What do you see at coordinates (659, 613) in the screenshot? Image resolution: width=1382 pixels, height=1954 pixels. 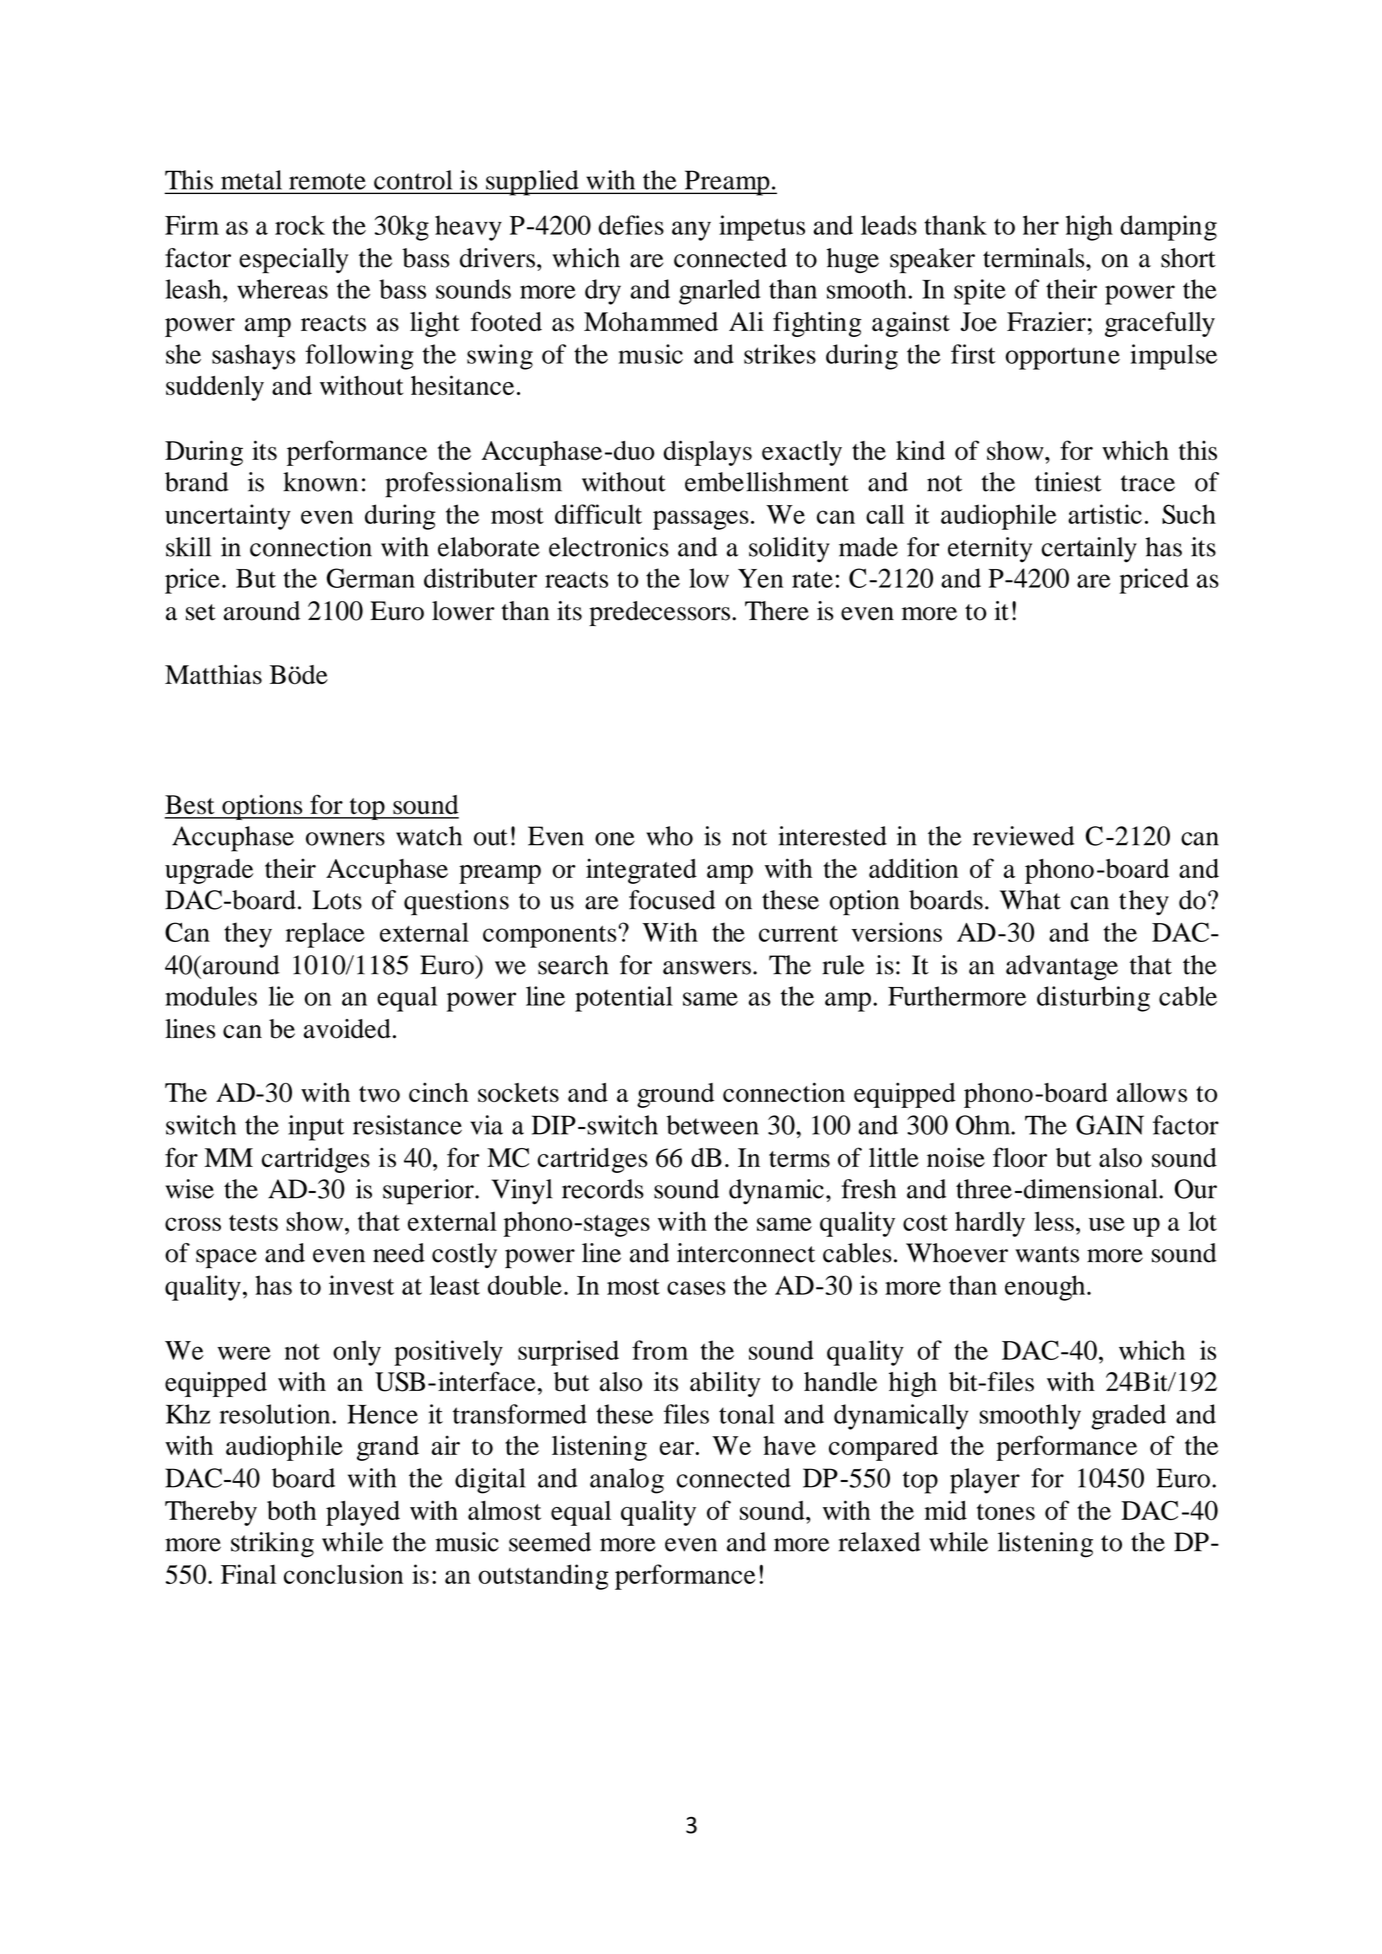 I see `predecessors` at bounding box center [659, 613].
